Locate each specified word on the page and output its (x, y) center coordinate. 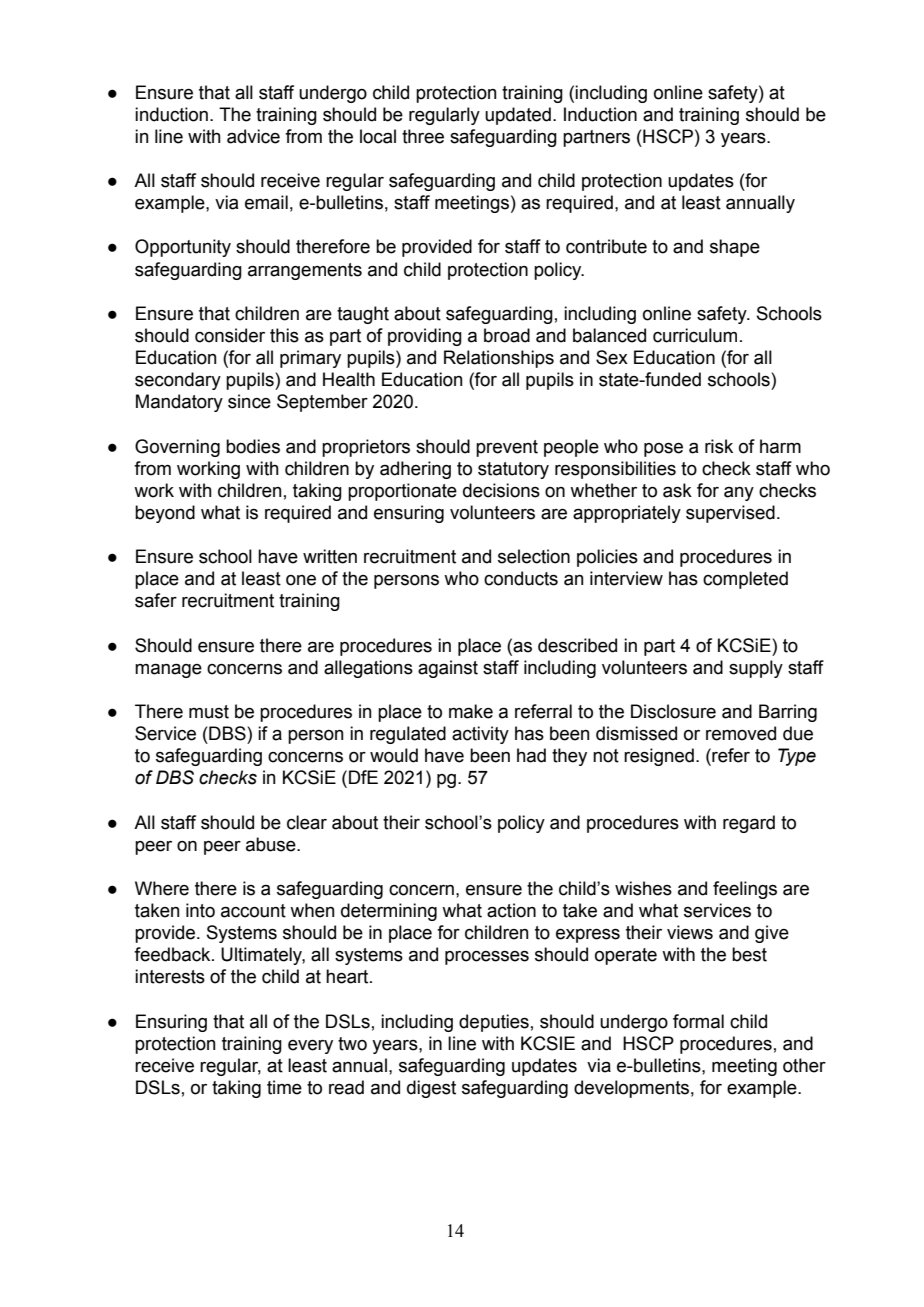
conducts (521, 578)
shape (735, 248)
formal (698, 1021)
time (284, 1087)
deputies (494, 1023)
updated (518, 116)
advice (253, 136)
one (301, 580)
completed (745, 580)
